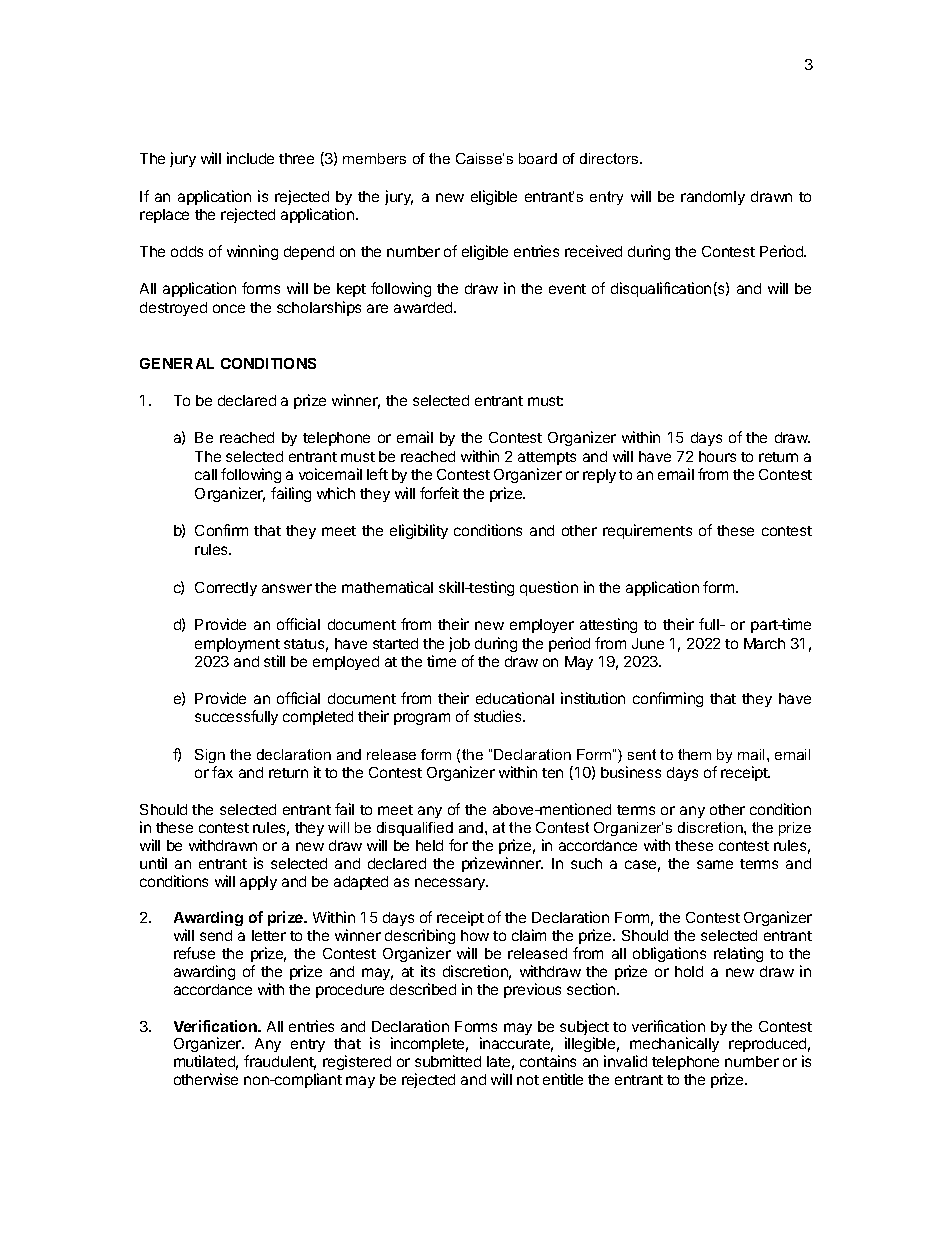 The height and width of the document is (1233, 952). What do you see at coordinates (258, 883) in the document?
I see `apply` at bounding box center [258, 883].
